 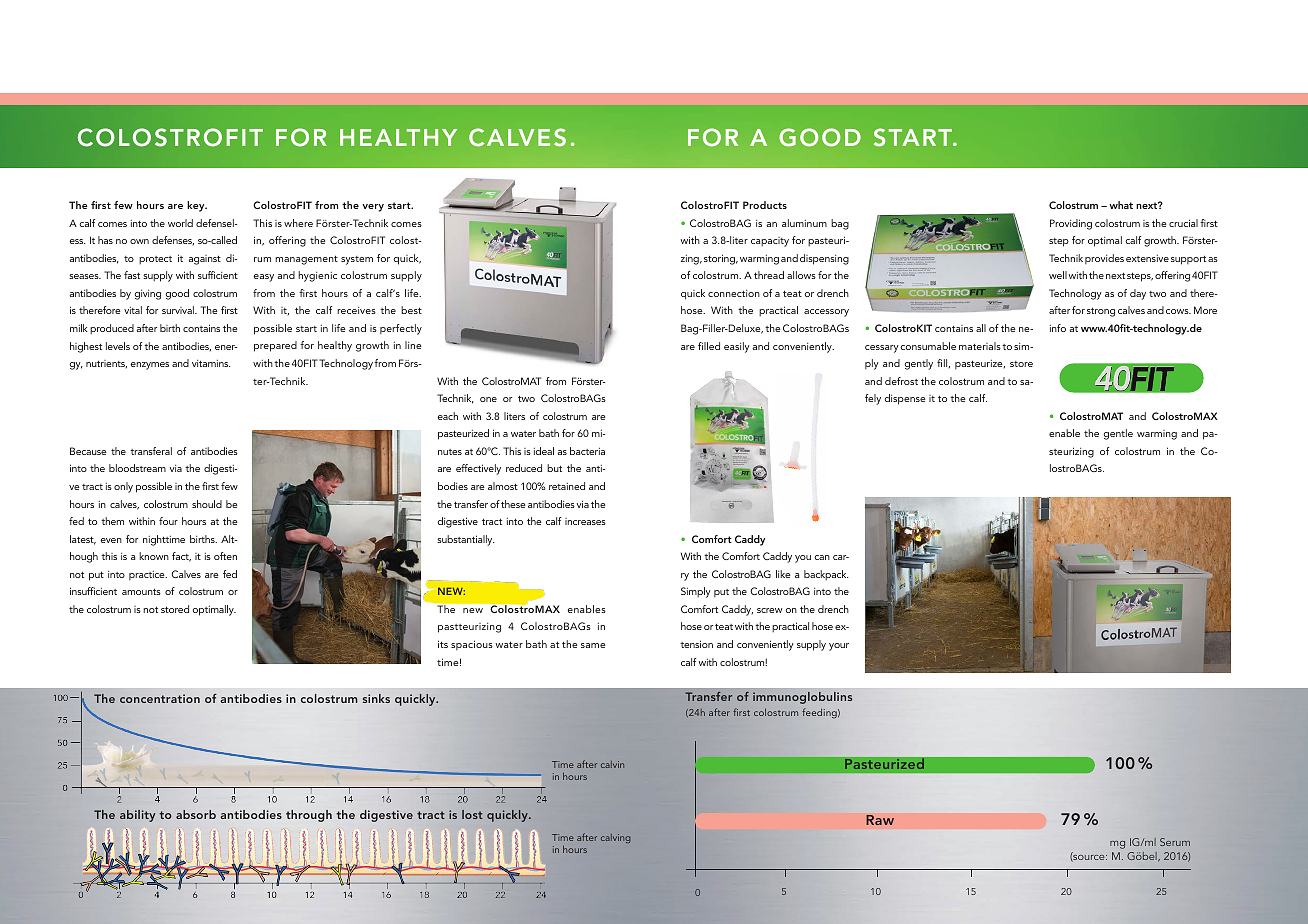 What do you see at coordinates (880, 820) in the screenshot?
I see `Raw` at bounding box center [880, 820].
